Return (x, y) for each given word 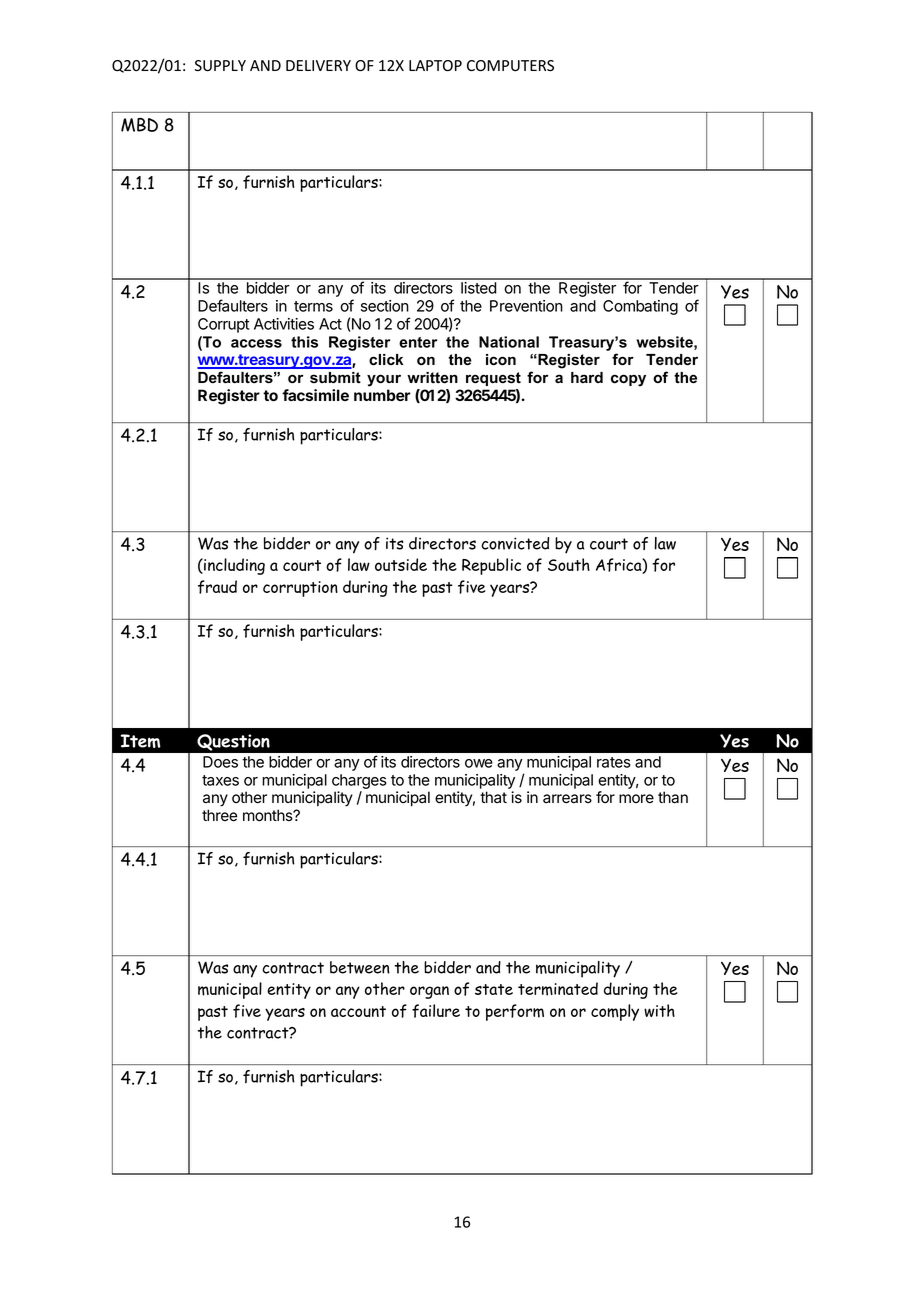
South (569, 564)
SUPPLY (220, 66)
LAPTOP (435, 65)
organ (429, 992)
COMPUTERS (510, 66)
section (385, 306)
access (256, 343)
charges (359, 781)
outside (401, 564)
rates (614, 762)
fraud (217, 587)
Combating (640, 307)
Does (220, 762)
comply (615, 1012)
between (360, 967)
